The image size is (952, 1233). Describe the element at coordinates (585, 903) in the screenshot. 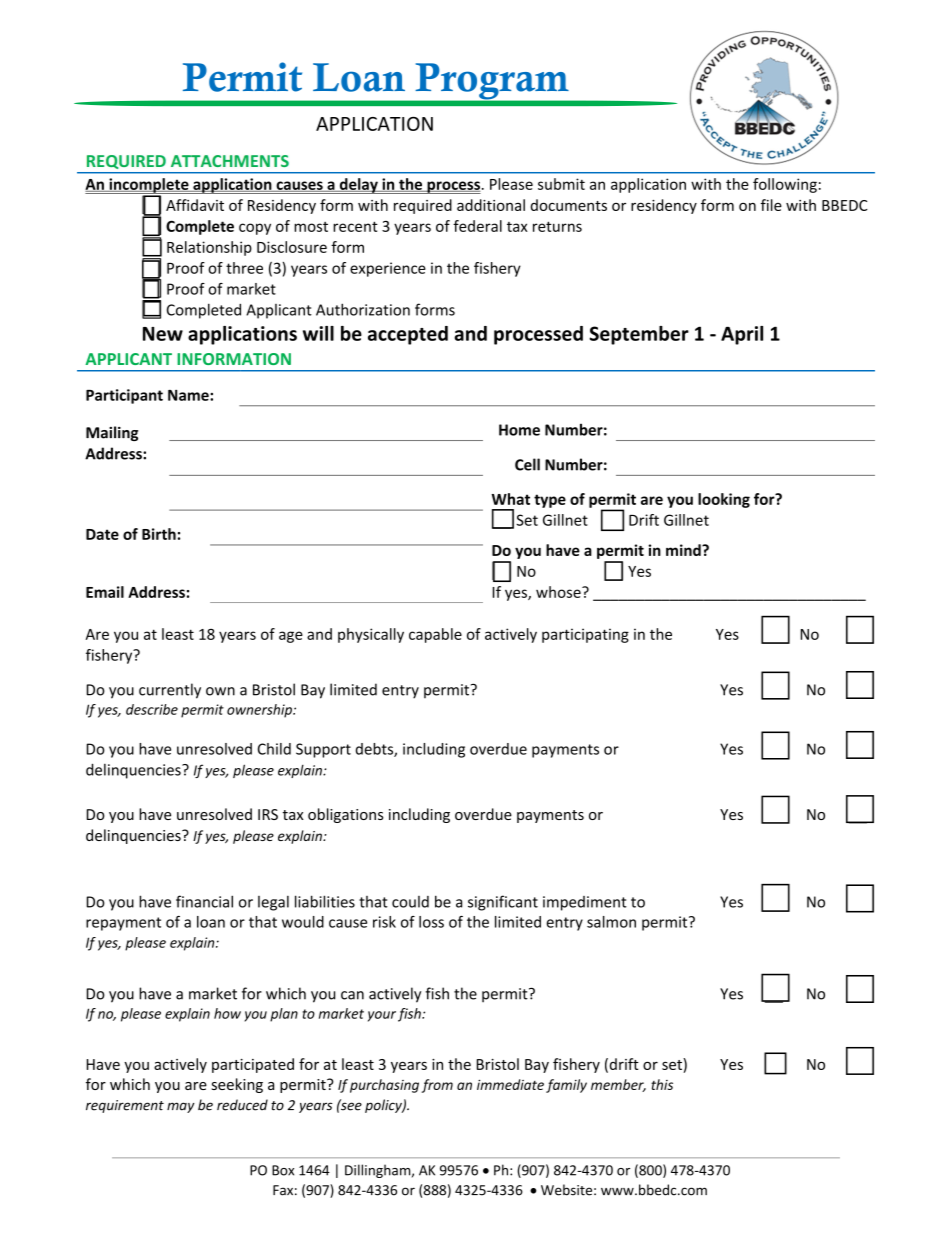

I see `impediment` at that location.
